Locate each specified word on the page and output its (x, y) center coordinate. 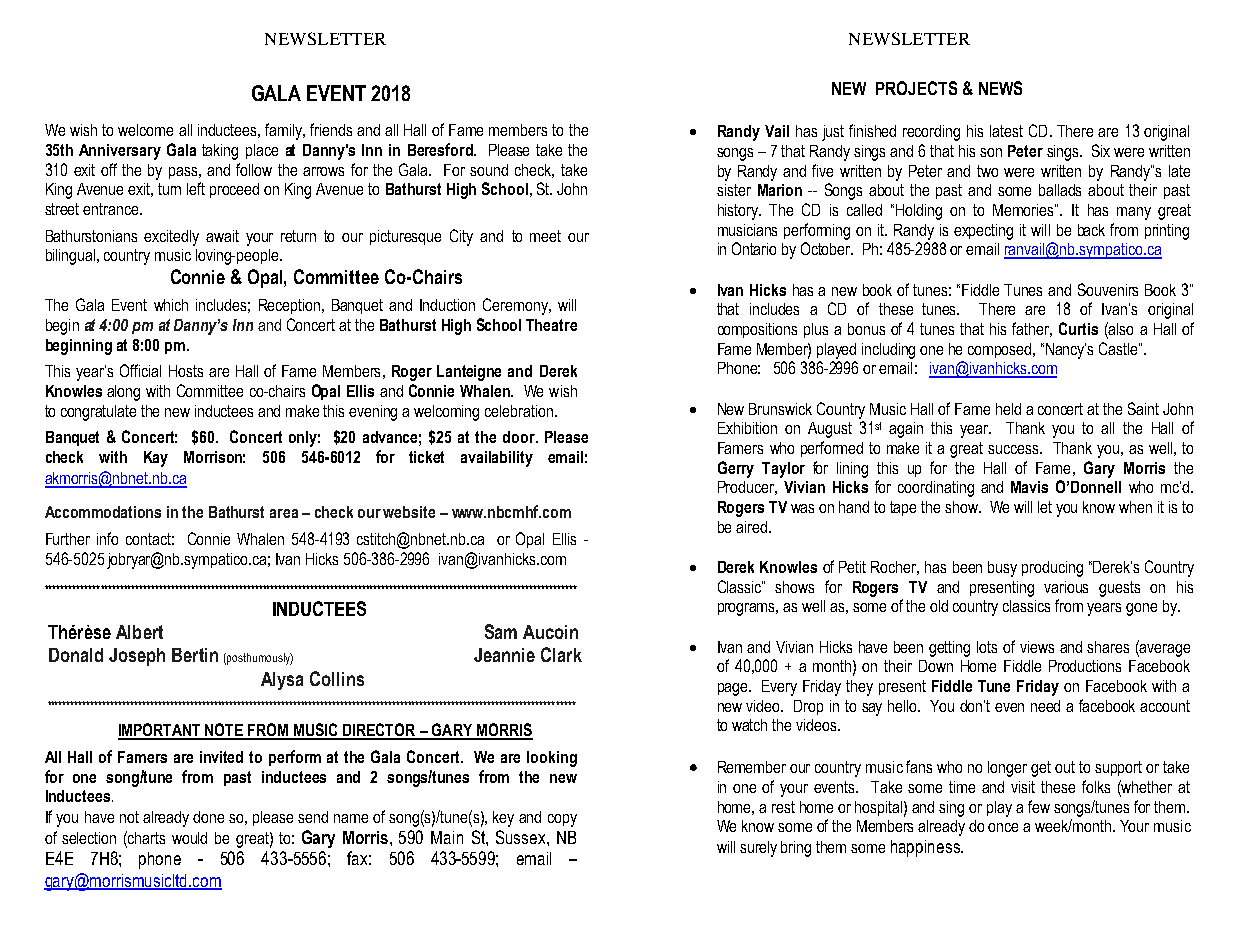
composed (1001, 350)
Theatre (551, 325)
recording (931, 133)
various (1066, 587)
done (208, 817)
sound (489, 170)
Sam (501, 631)
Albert (139, 632)
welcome (145, 130)
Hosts (186, 371)
